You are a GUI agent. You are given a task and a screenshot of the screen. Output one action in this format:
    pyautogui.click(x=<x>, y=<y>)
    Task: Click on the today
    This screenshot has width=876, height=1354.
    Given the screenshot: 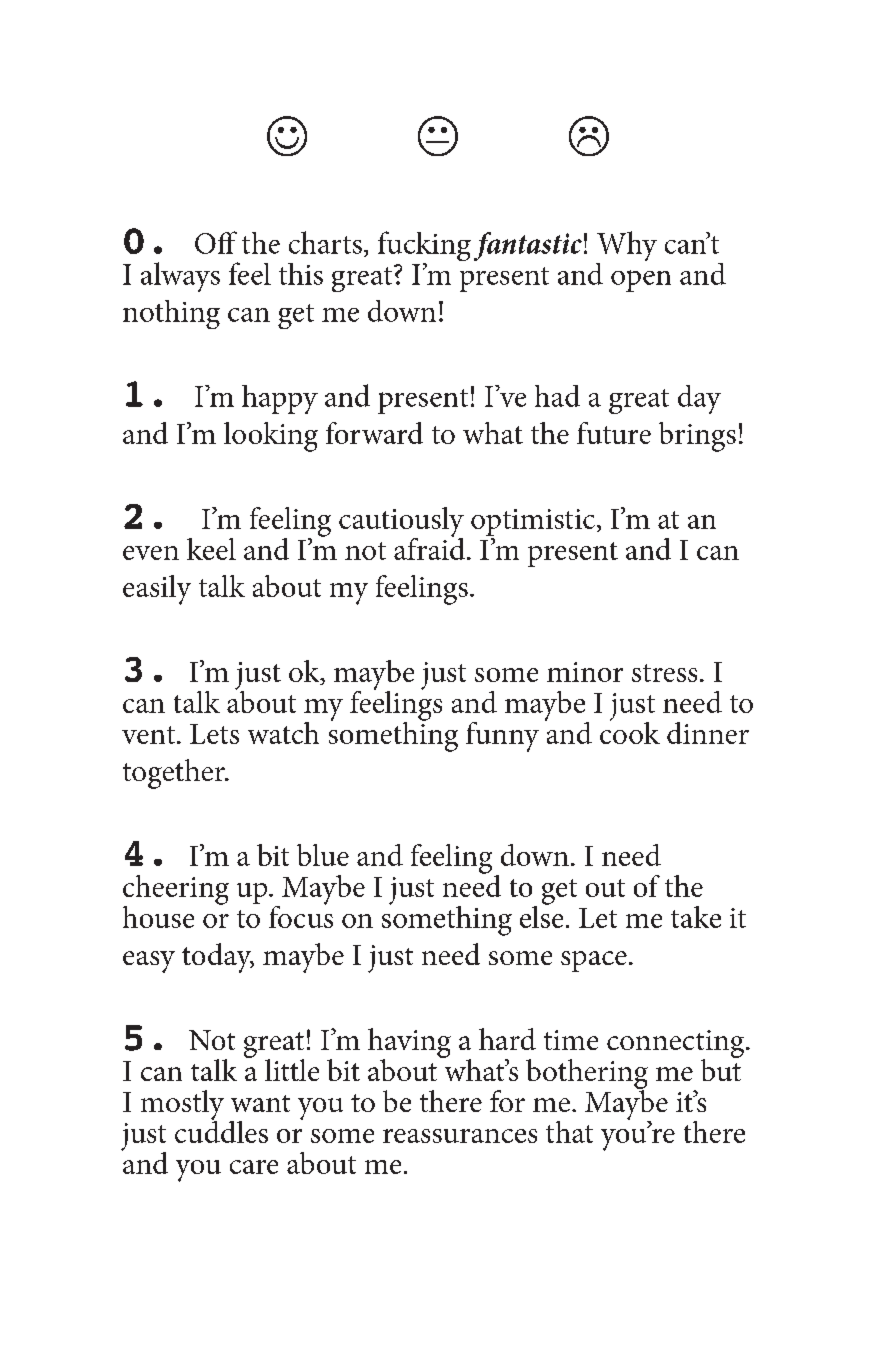 What is the action you would take?
    pyautogui.click(x=218, y=958)
